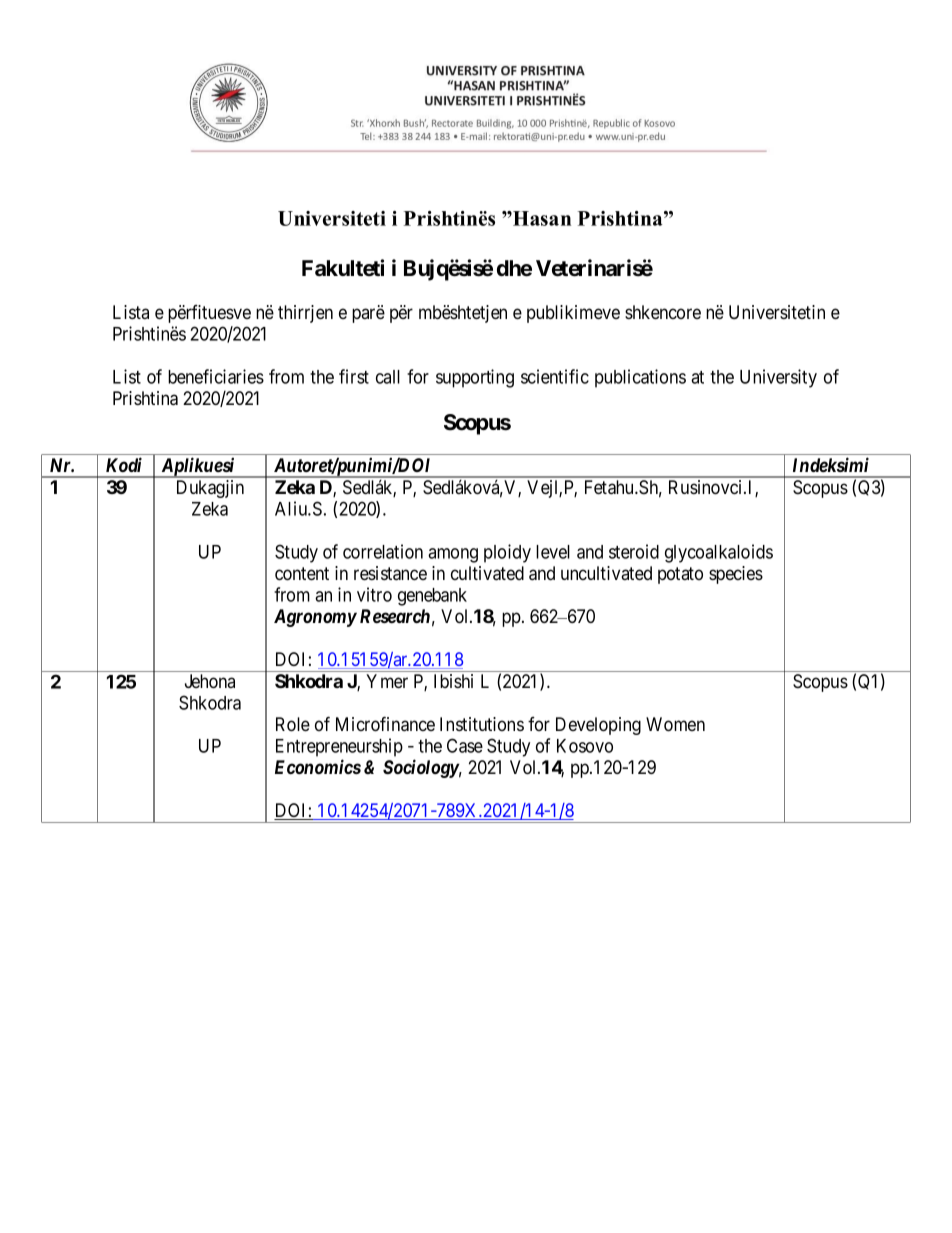 The image size is (952, 1233). What do you see at coordinates (675, 724) in the page?
I see `Women` at bounding box center [675, 724].
